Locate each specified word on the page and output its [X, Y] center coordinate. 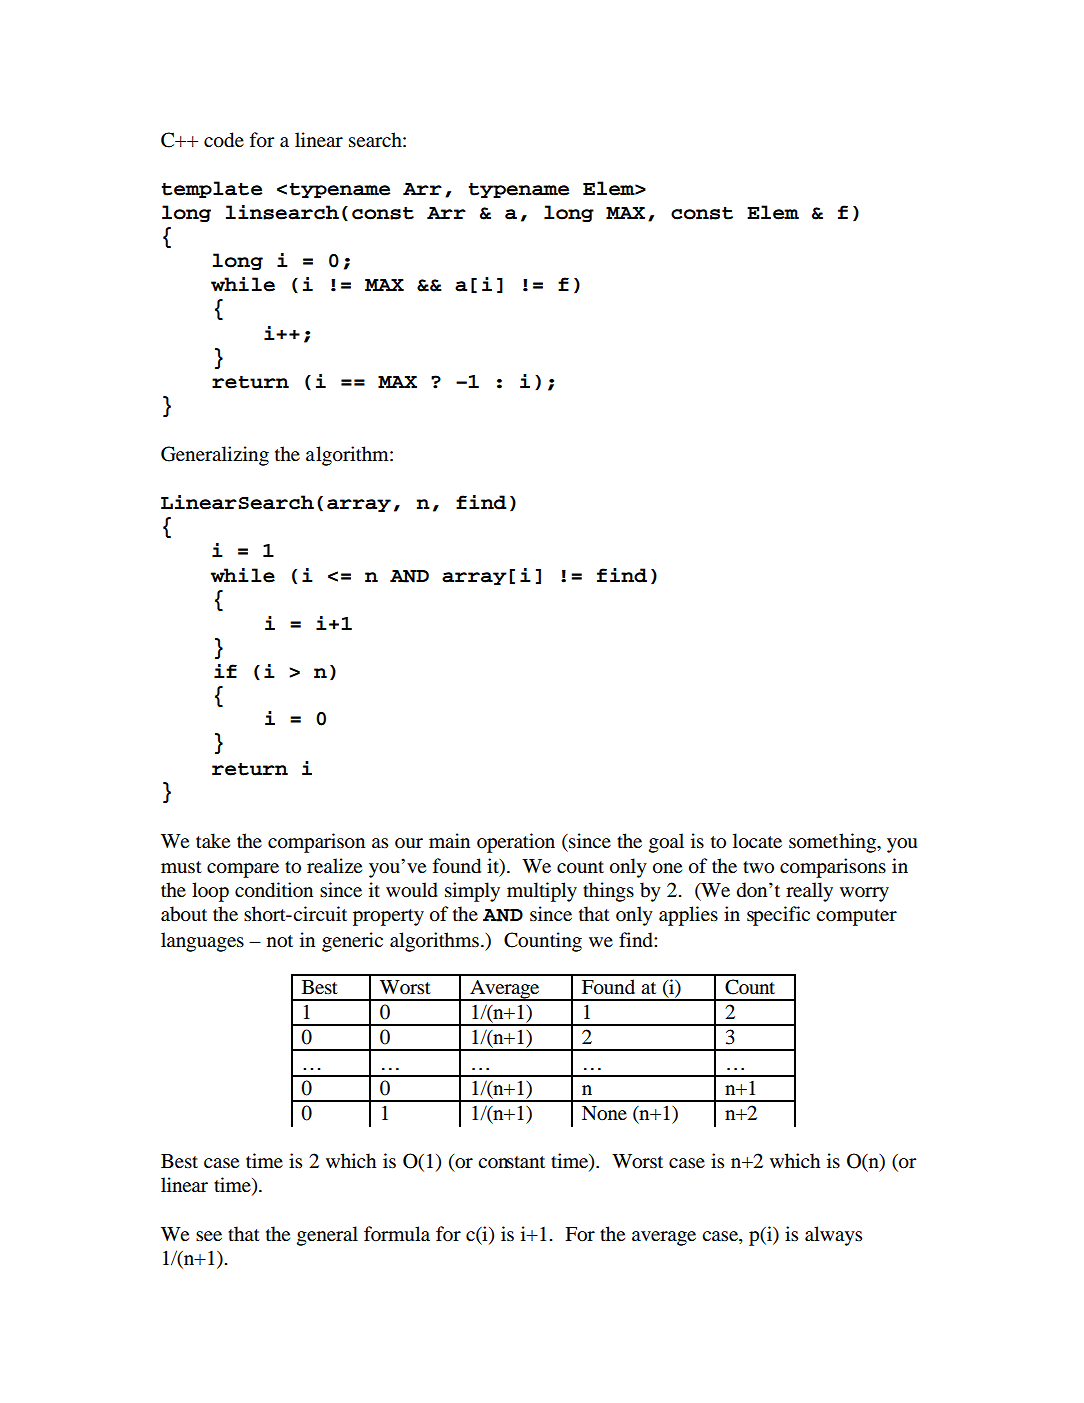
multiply [542, 892]
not [280, 941]
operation [516, 843]
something [833, 843]
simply [472, 892]
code [224, 140]
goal [666, 843]
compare [243, 870]
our [409, 843]
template [211, 189]
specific [778, 916]
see [209, 1236]
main [449, 841]
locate [757, 841]
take [213, 840]
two [758, 867]
